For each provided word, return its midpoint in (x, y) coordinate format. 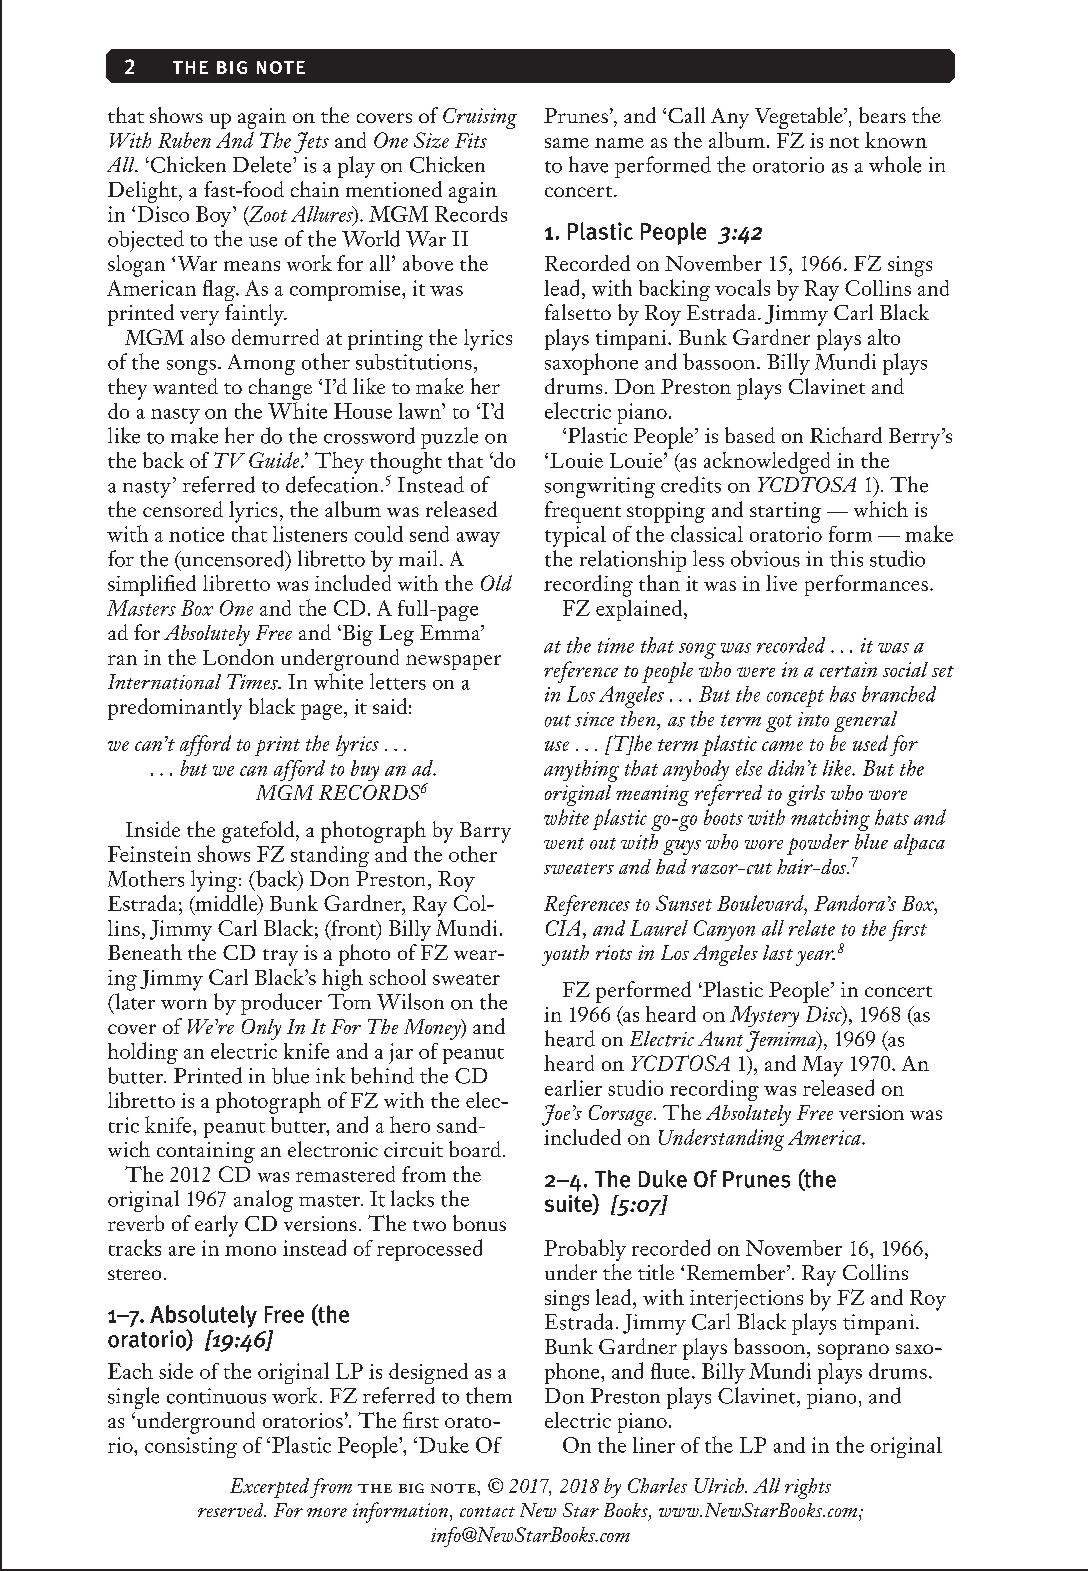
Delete (263, 164)
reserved (232, 1510)
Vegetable (800, 118)
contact (487, 1512)
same (567, 143)
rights (808, 1488)
